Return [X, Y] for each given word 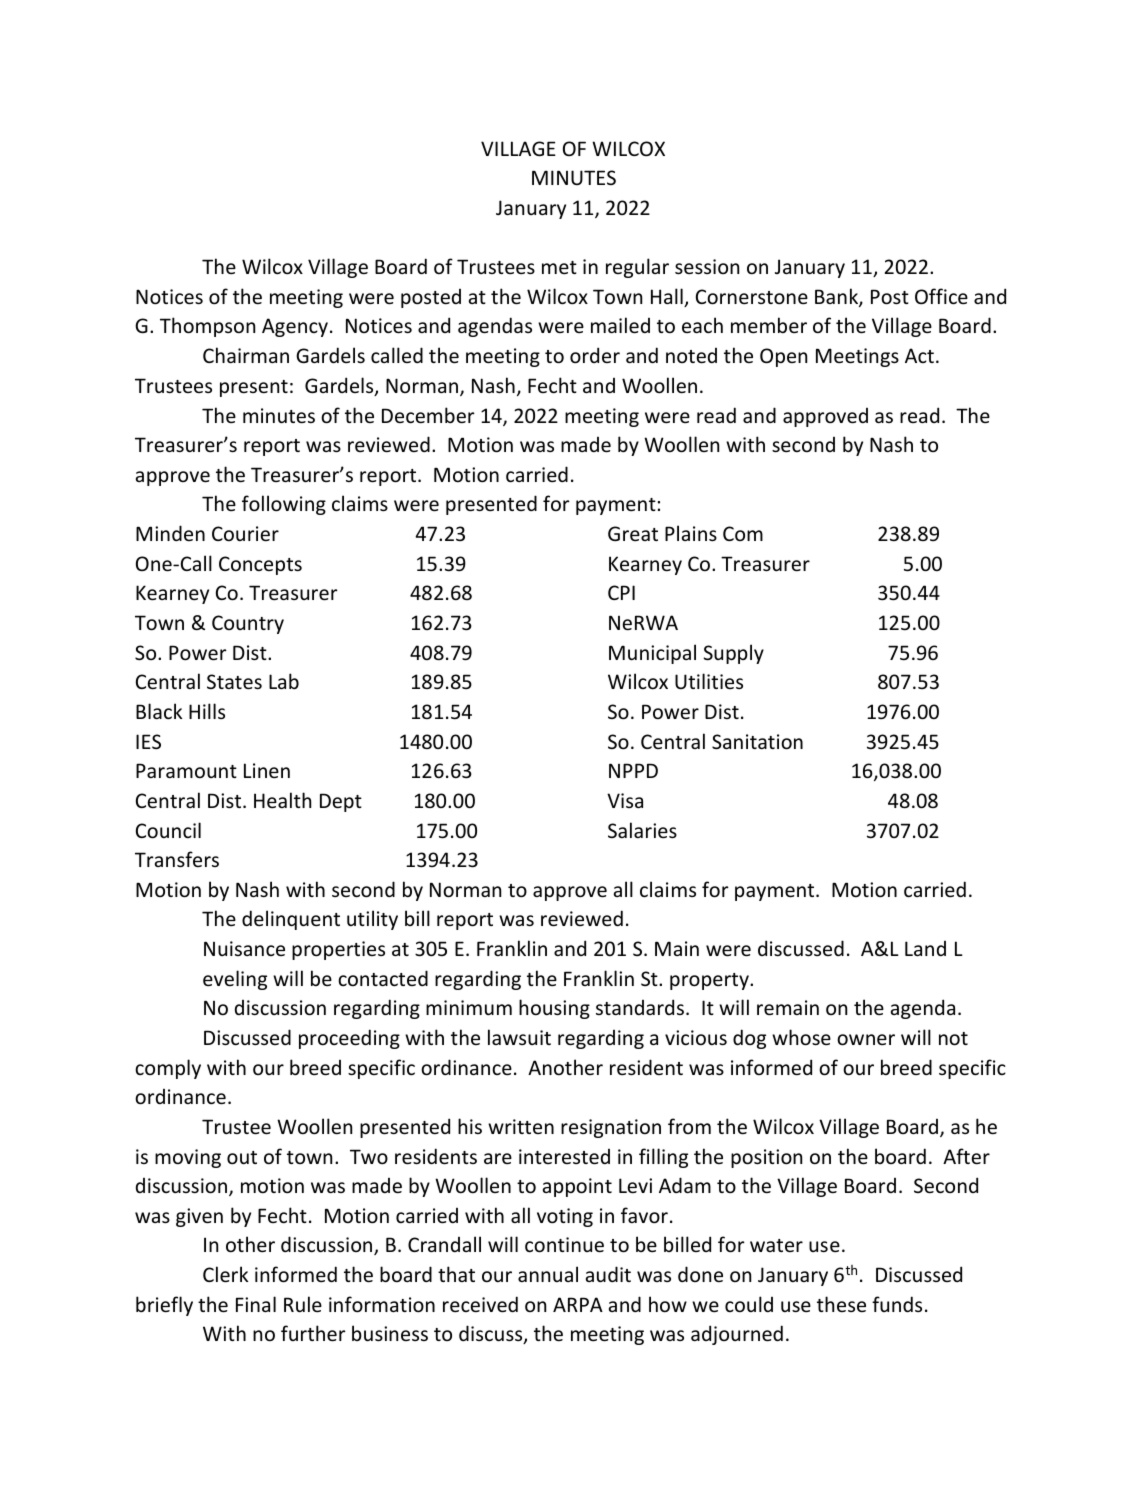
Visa [625, 800]
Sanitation [757, 742]
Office [941, 296]
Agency [295, 327]
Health [282, 800]
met [559, 268]
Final [256, 1304]
